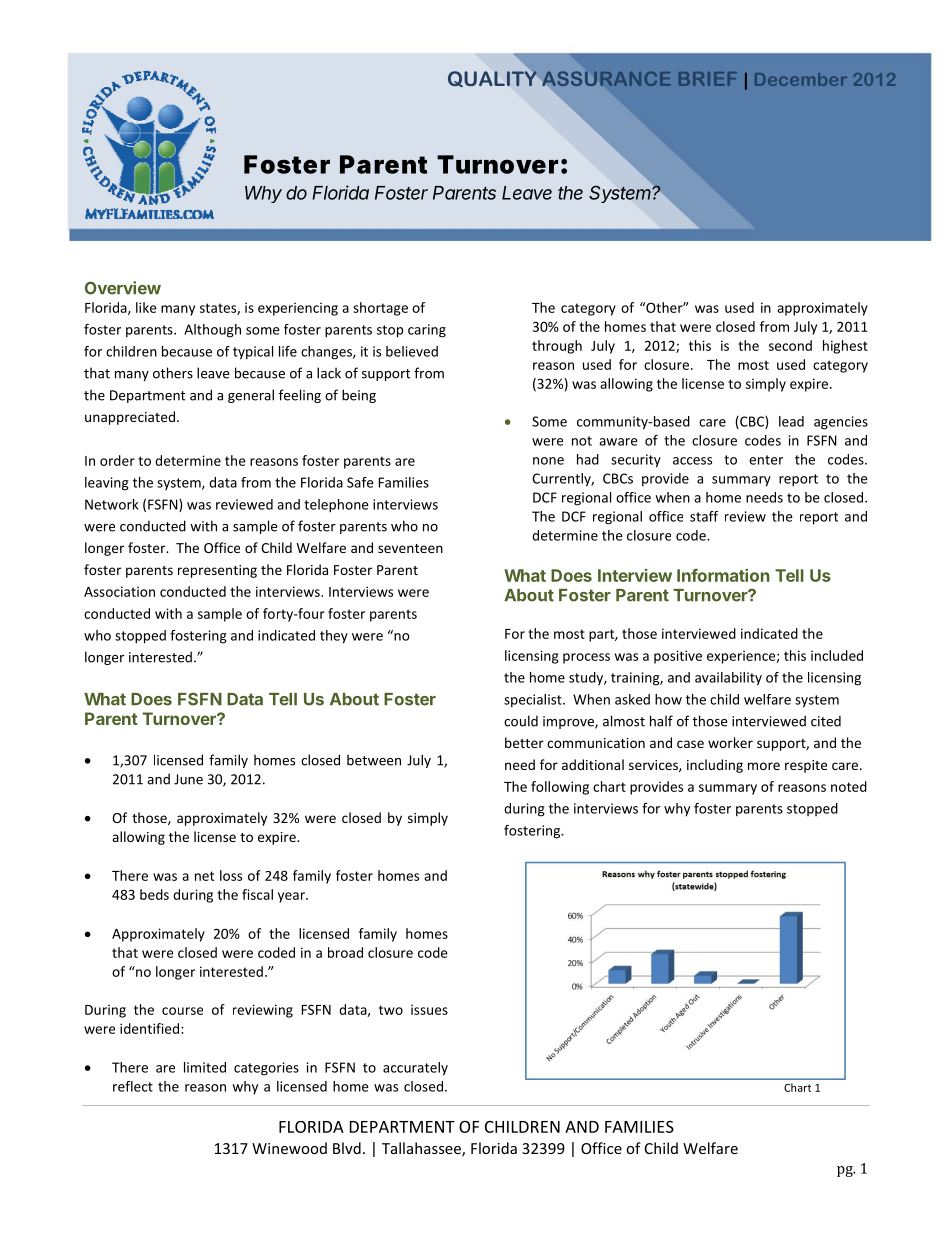 This screenshot has height=1233, width=952. I want to click on Information, so click(723, 575).
